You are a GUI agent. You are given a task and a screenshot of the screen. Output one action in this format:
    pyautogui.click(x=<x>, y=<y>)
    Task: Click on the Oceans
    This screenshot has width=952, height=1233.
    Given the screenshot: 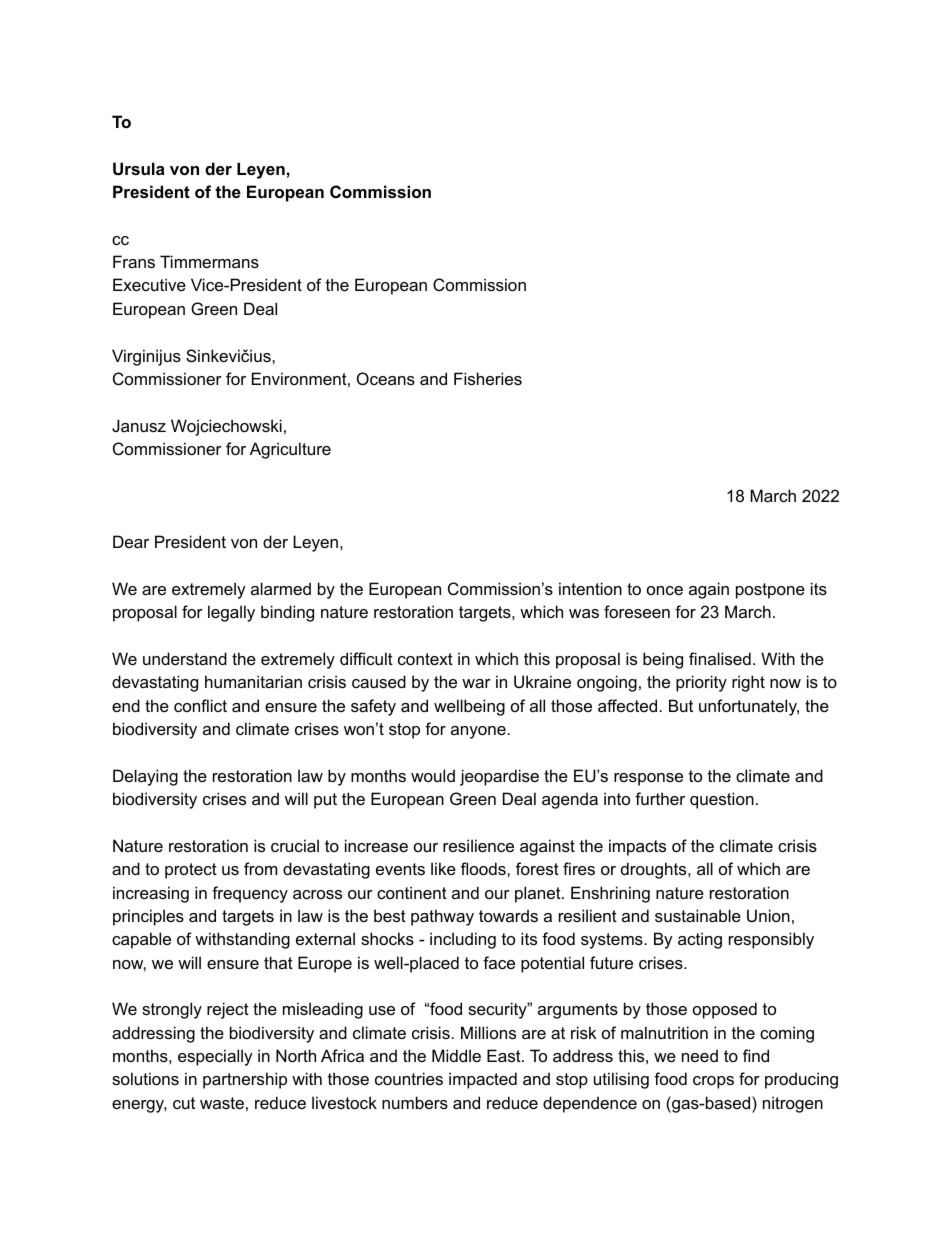 What is the action you would take?
    pyautogui.click(x=386, y=378)
